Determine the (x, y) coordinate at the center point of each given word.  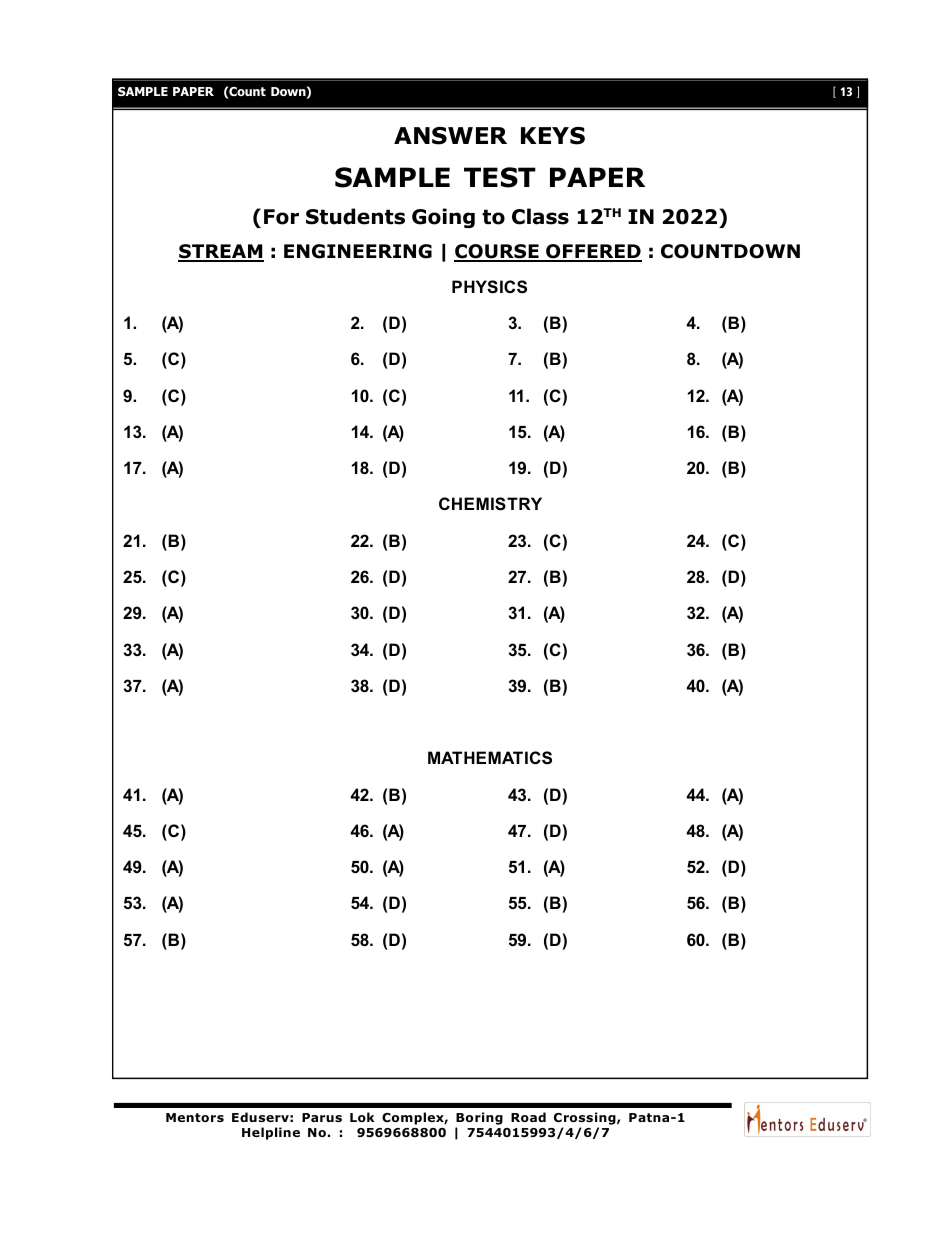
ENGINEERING (358, 251)
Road (528, 1117)
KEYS (553, 136)
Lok (362, 1117)
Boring (479, 1118)
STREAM (221, 252)
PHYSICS (489, 287)
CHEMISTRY (490, 504)
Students (355, 216)
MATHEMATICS (490, 758)
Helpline (271, 1133)
